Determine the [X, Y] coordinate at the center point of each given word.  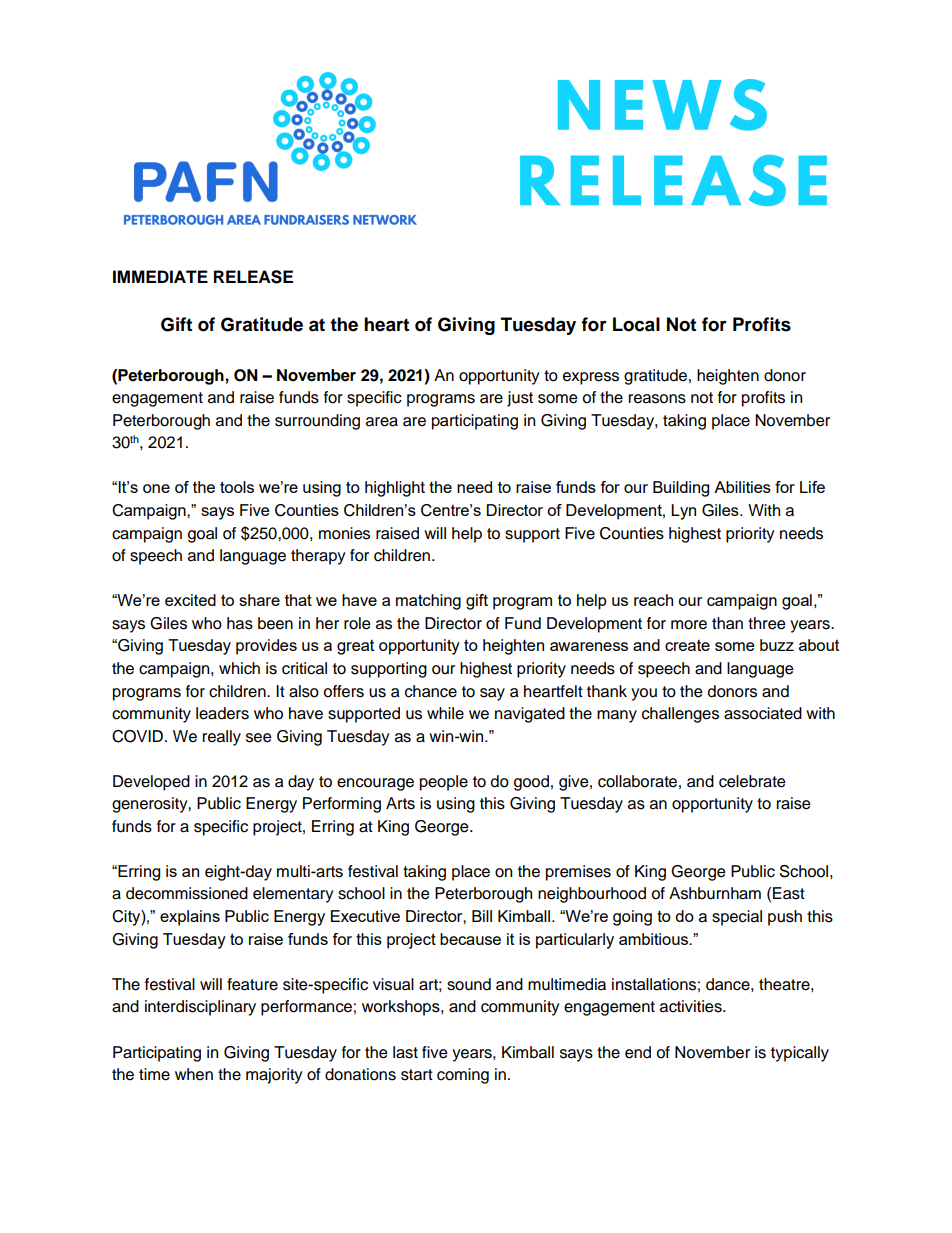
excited [190, 600]
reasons [657, 399]
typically [800, 1054]
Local [636, 324]
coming [463, 1076]
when [194, 1074]
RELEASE [253, 277]
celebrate [752, 781]
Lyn [683, 512]
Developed [151, 783]
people [444, 783]
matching [428, 602]
